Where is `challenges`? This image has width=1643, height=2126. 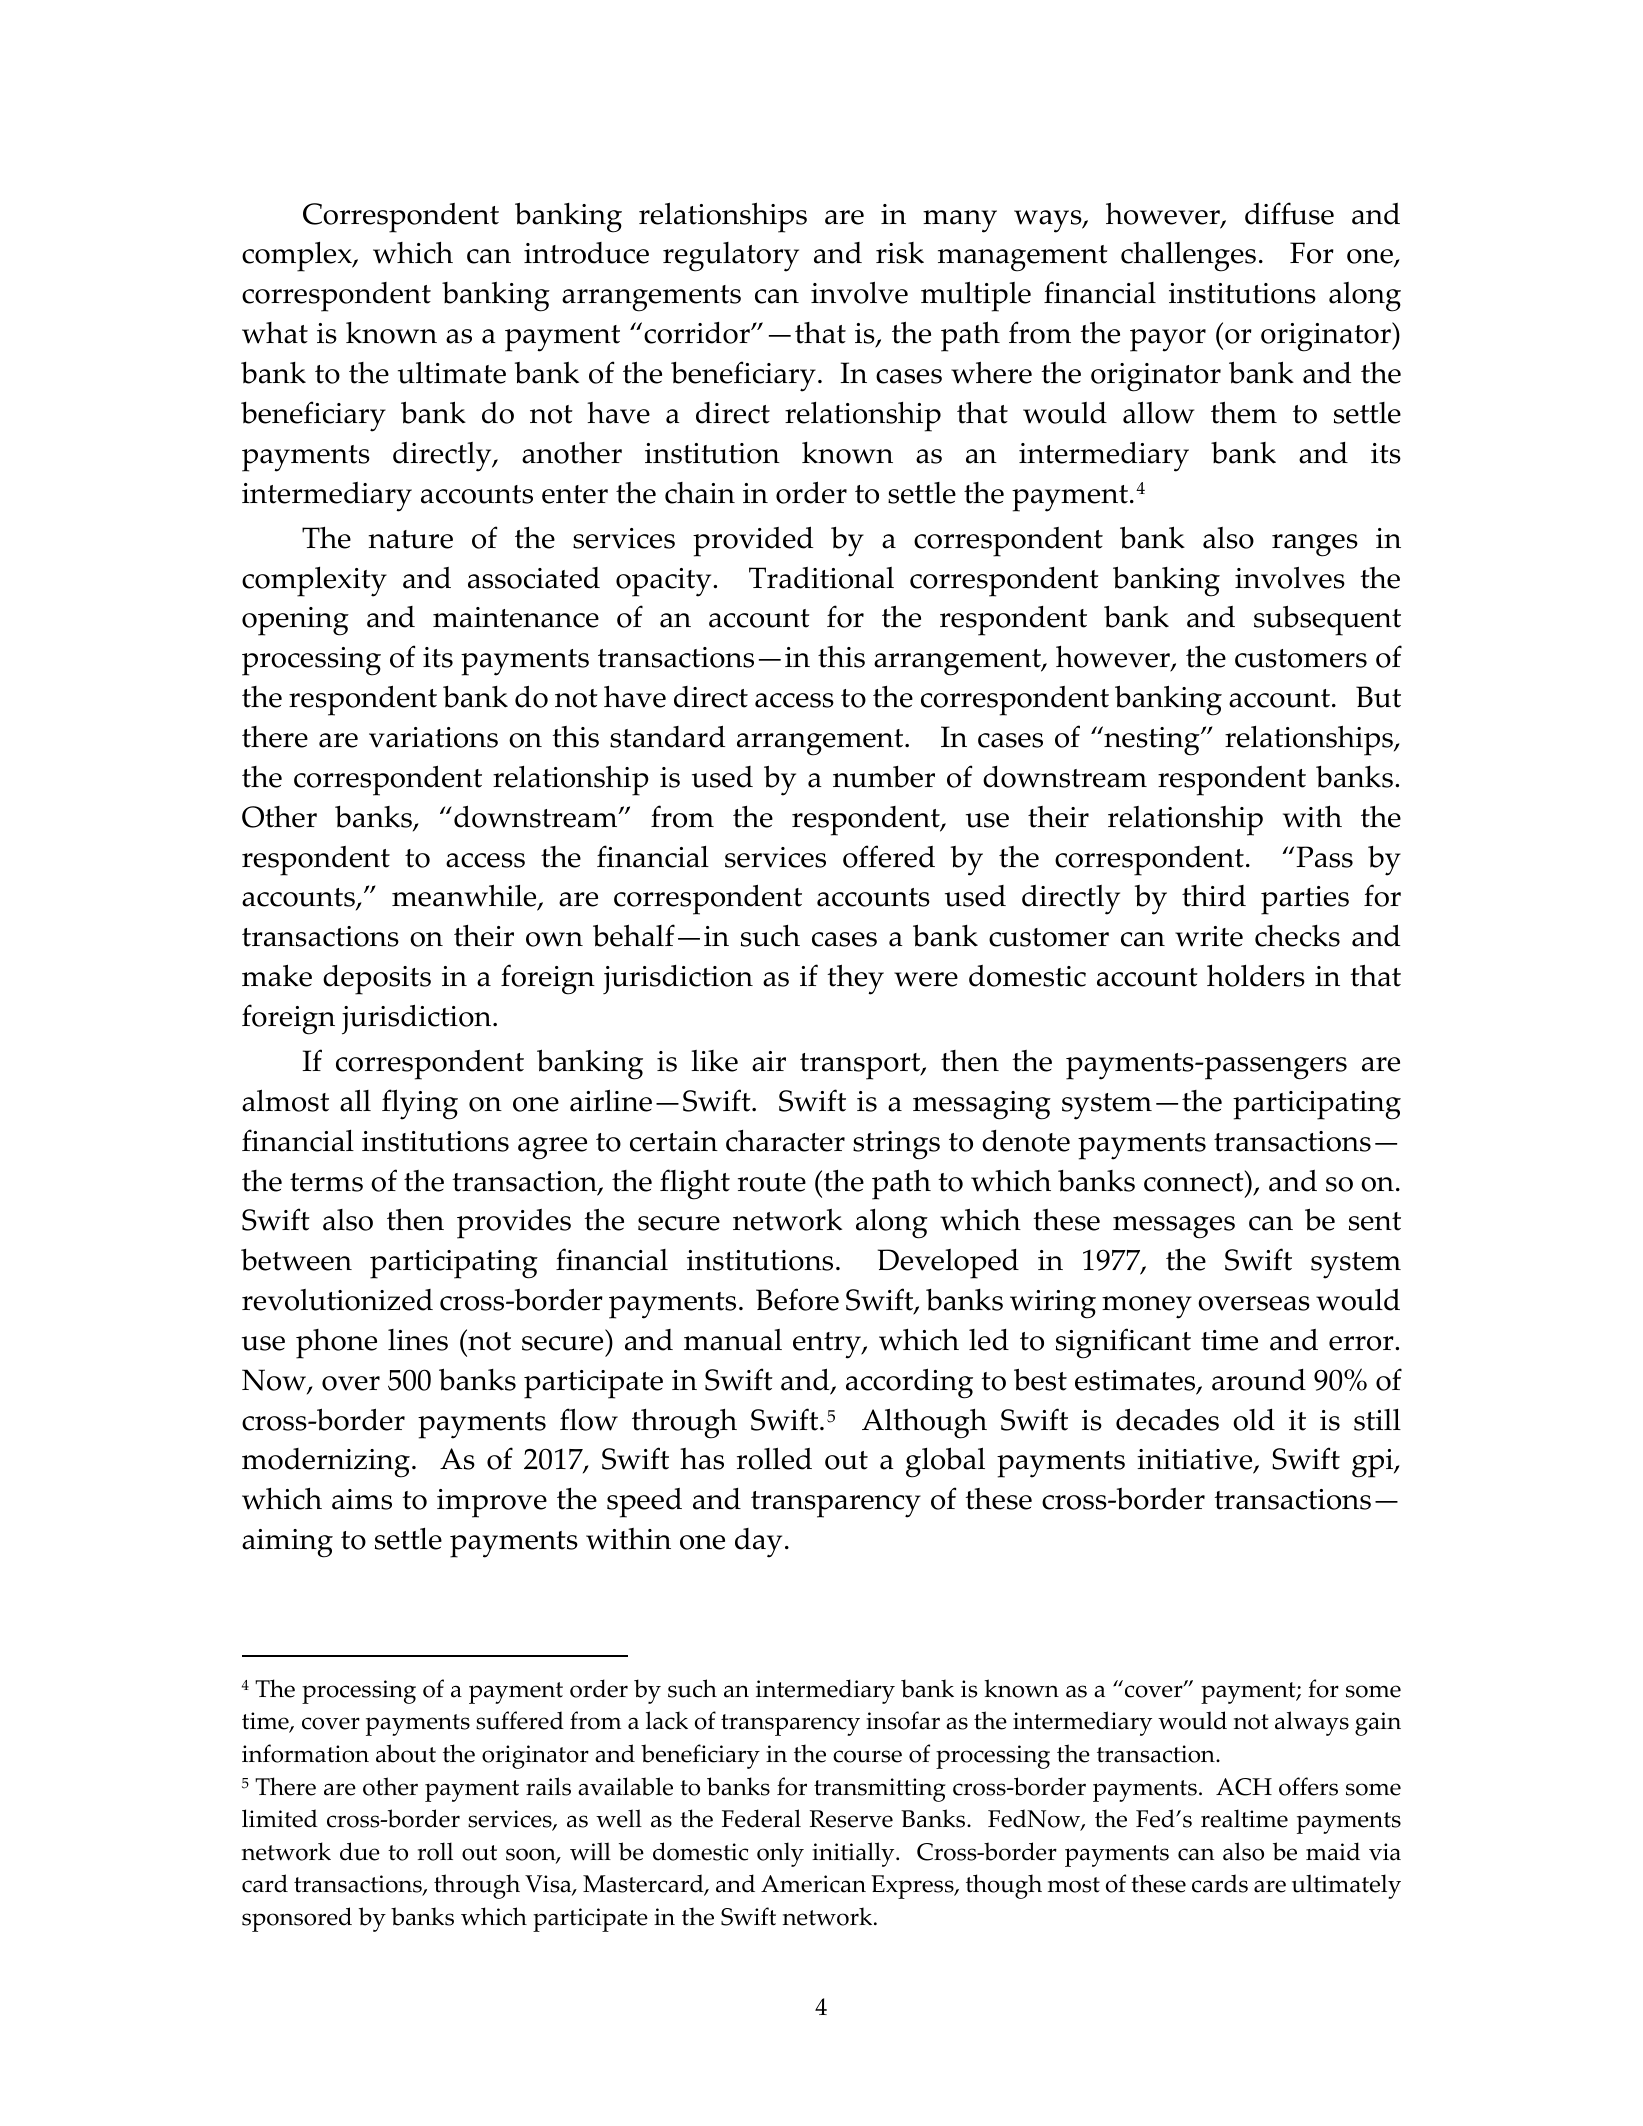
challenges is located at coordinates (1188, 257).
